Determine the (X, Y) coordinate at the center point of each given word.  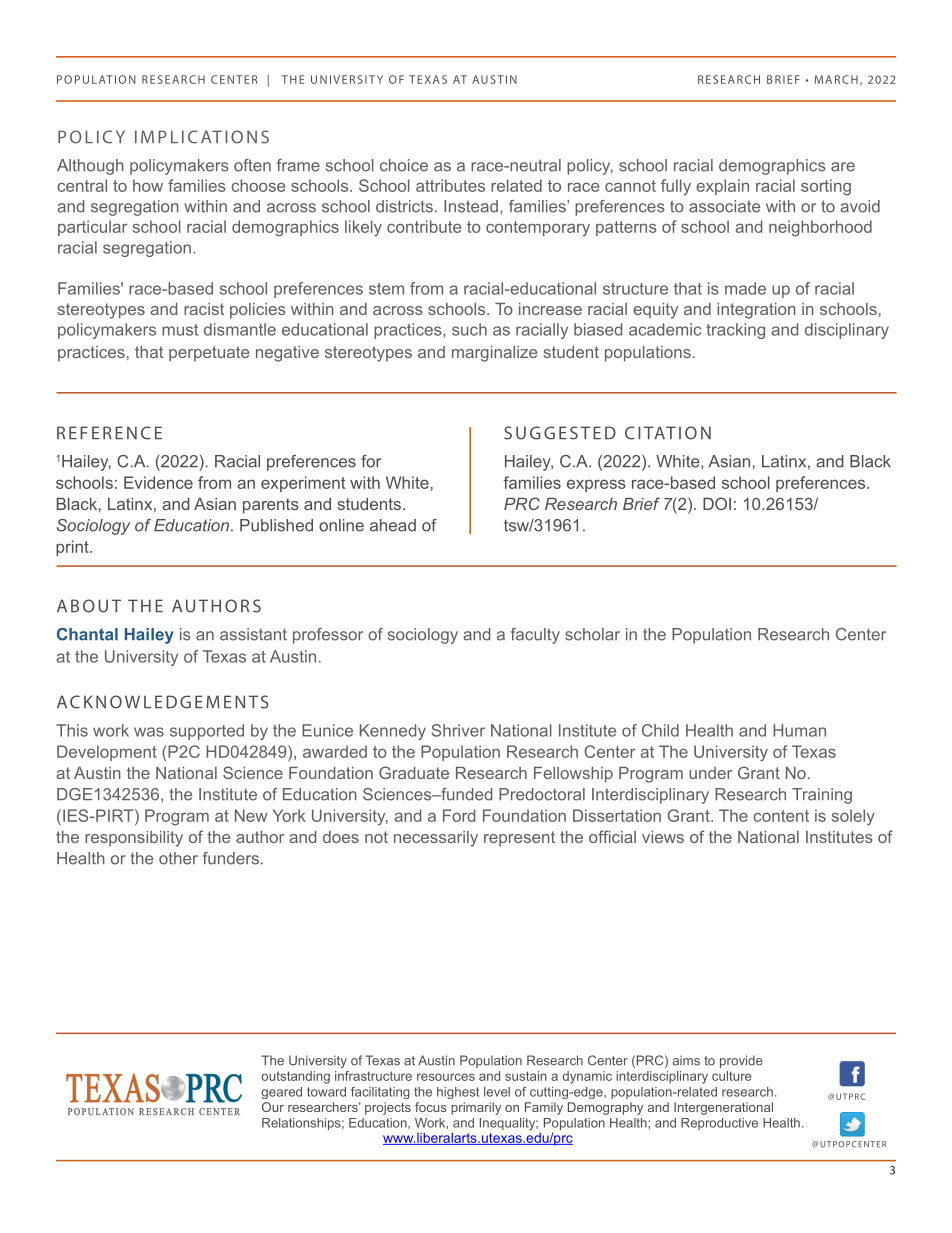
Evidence (158, 482)
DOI (717, 503)
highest (458, 1093)
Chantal (87, 634)
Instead (471, 206)
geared (282, 1093)
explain (722, 187)
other (178, 858)
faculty (535, 636)
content (781, 816)
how (148, 185)
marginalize (494, 354)
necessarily (436, 839)
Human (799, 730)
